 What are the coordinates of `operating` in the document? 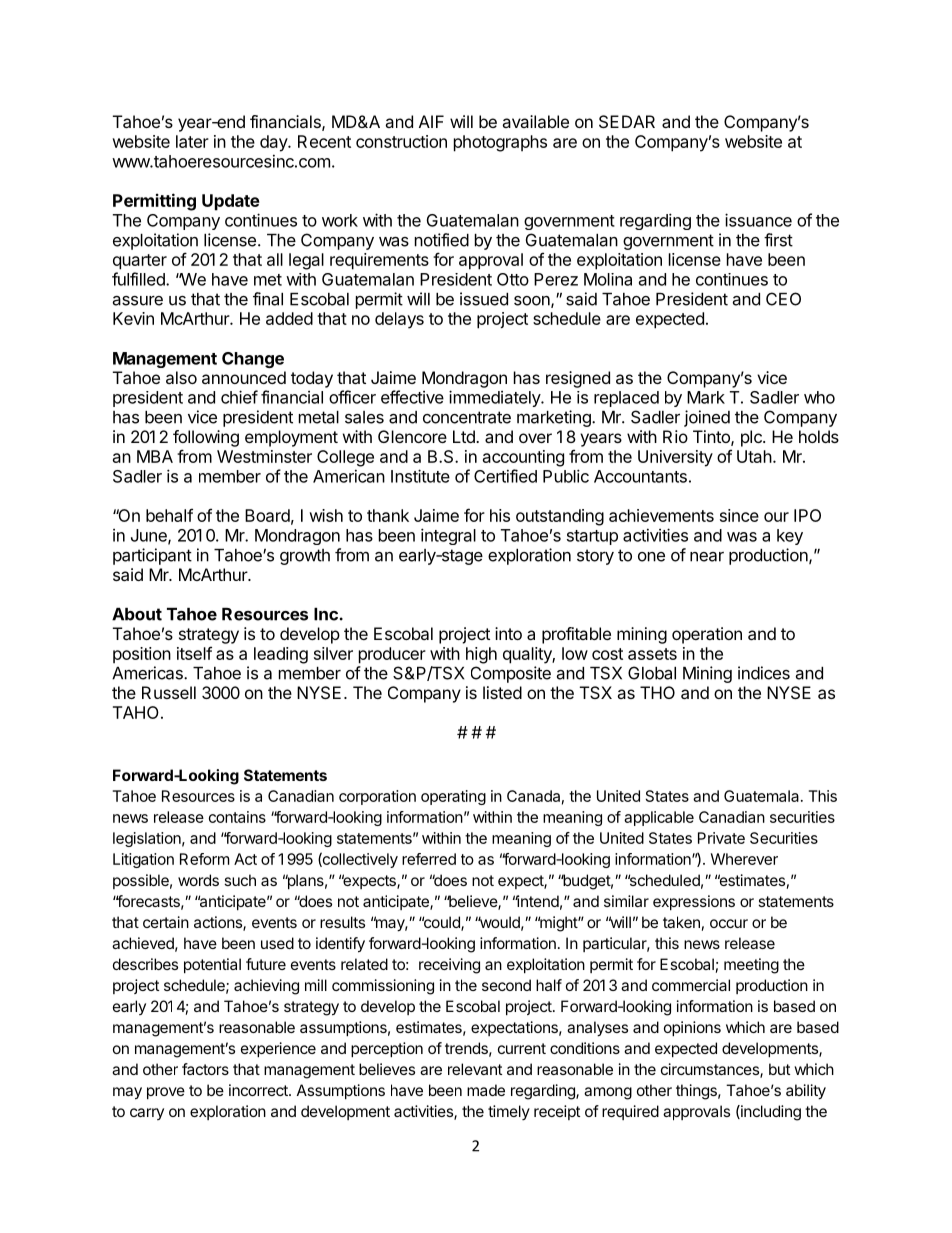 It's located at (453, 797).
